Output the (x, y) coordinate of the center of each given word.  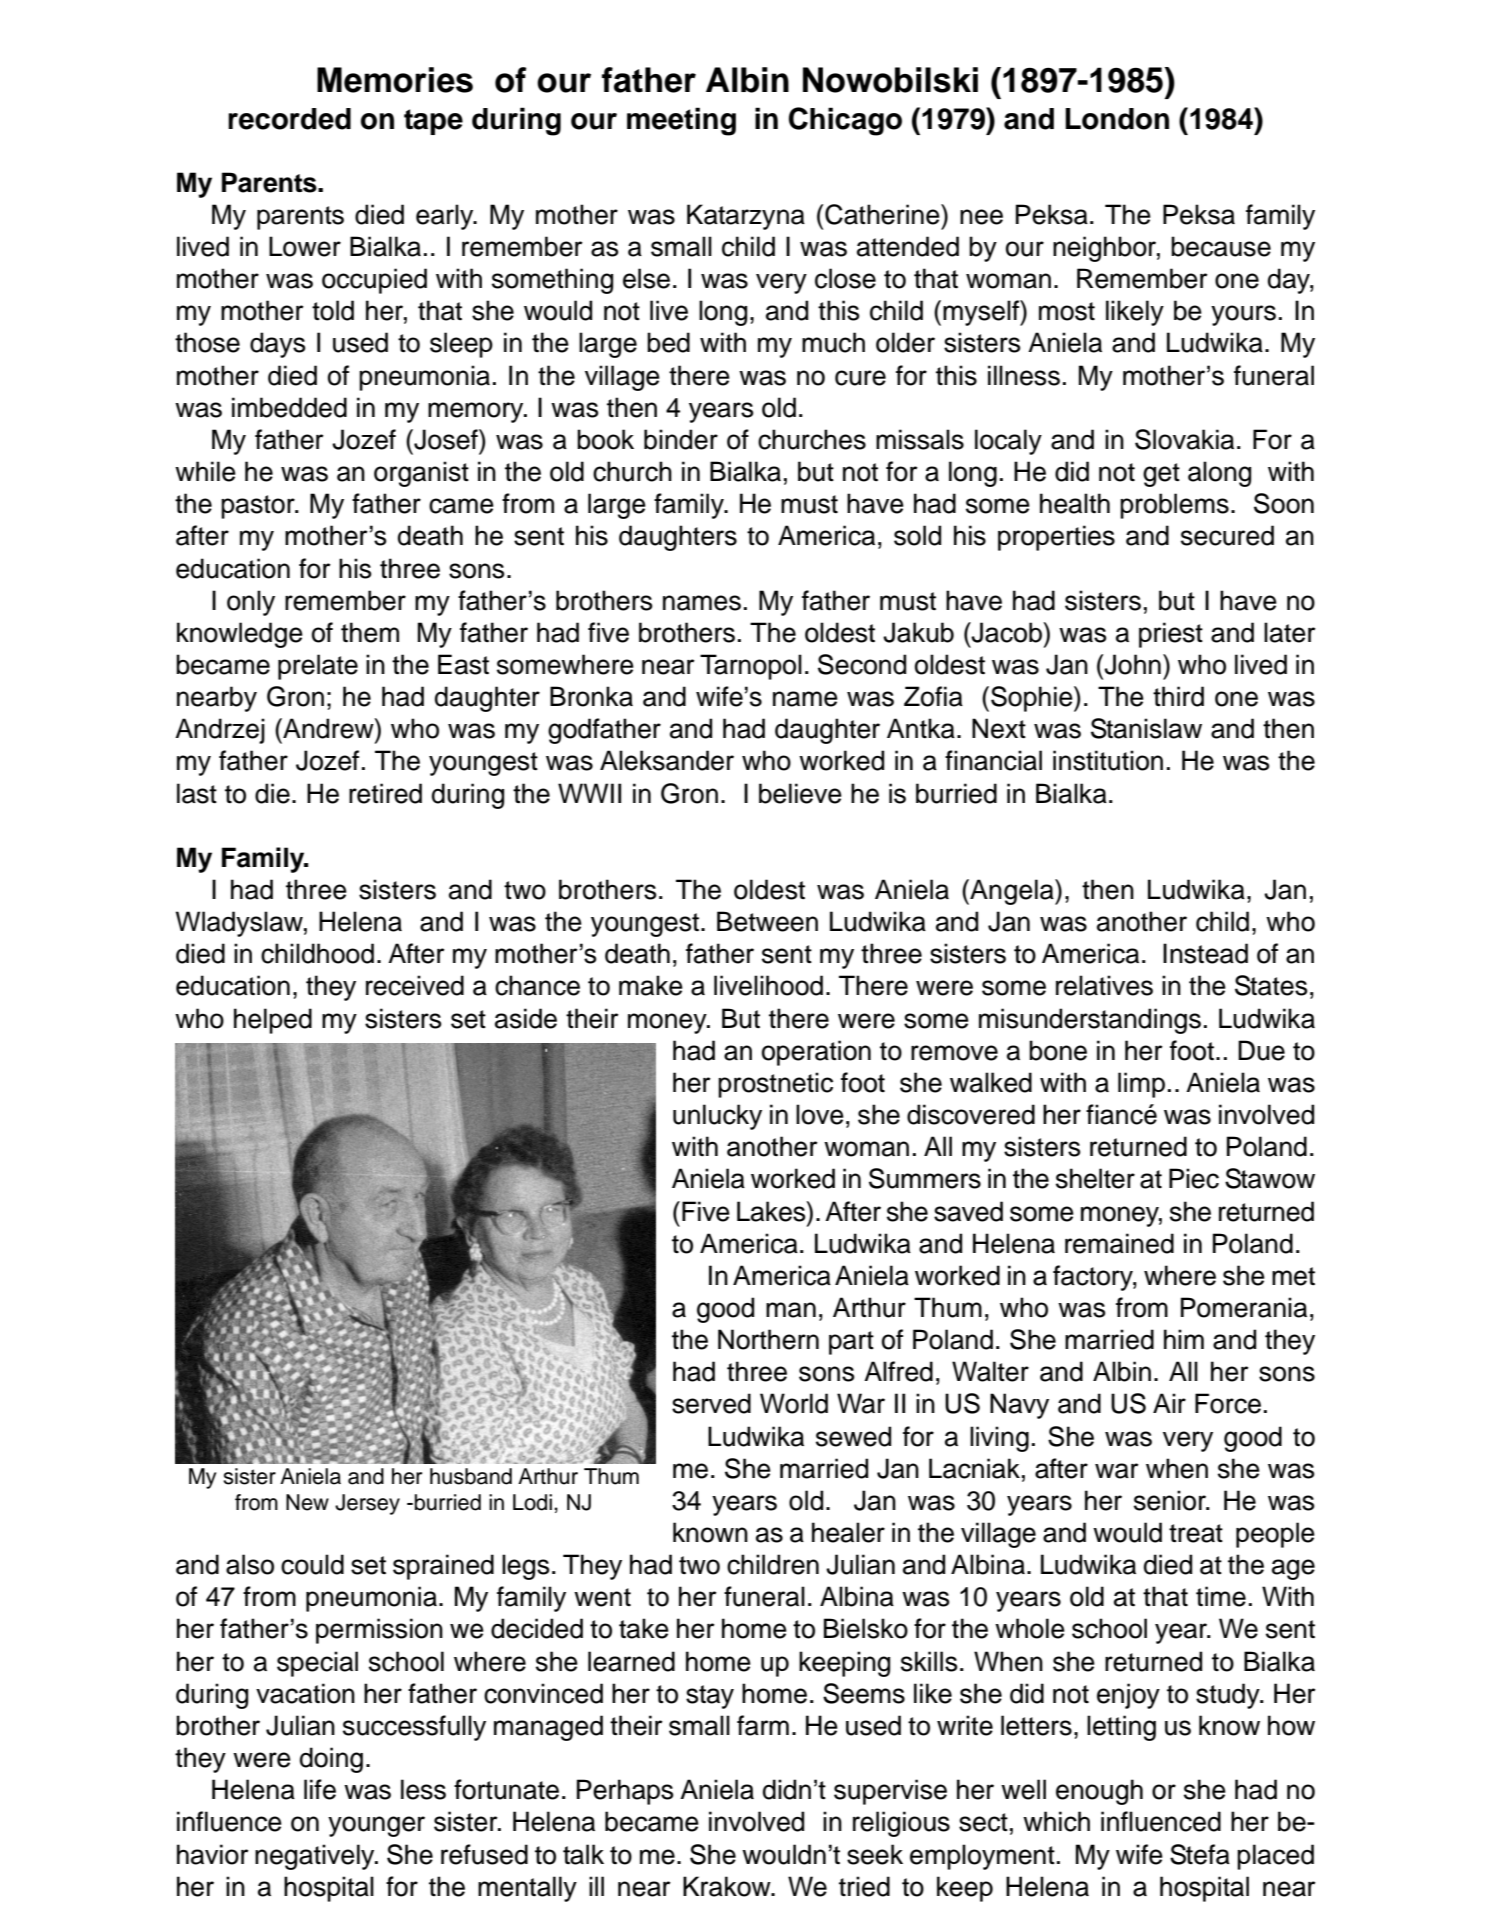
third (1178, 696)
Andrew (328, 728)
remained (1119, 1243)
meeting (681, 121)
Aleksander (667, 760)
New (307, 1502)
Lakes (772, 1211)
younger (376, 1826)
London (1117, 119)
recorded (289, 119)
